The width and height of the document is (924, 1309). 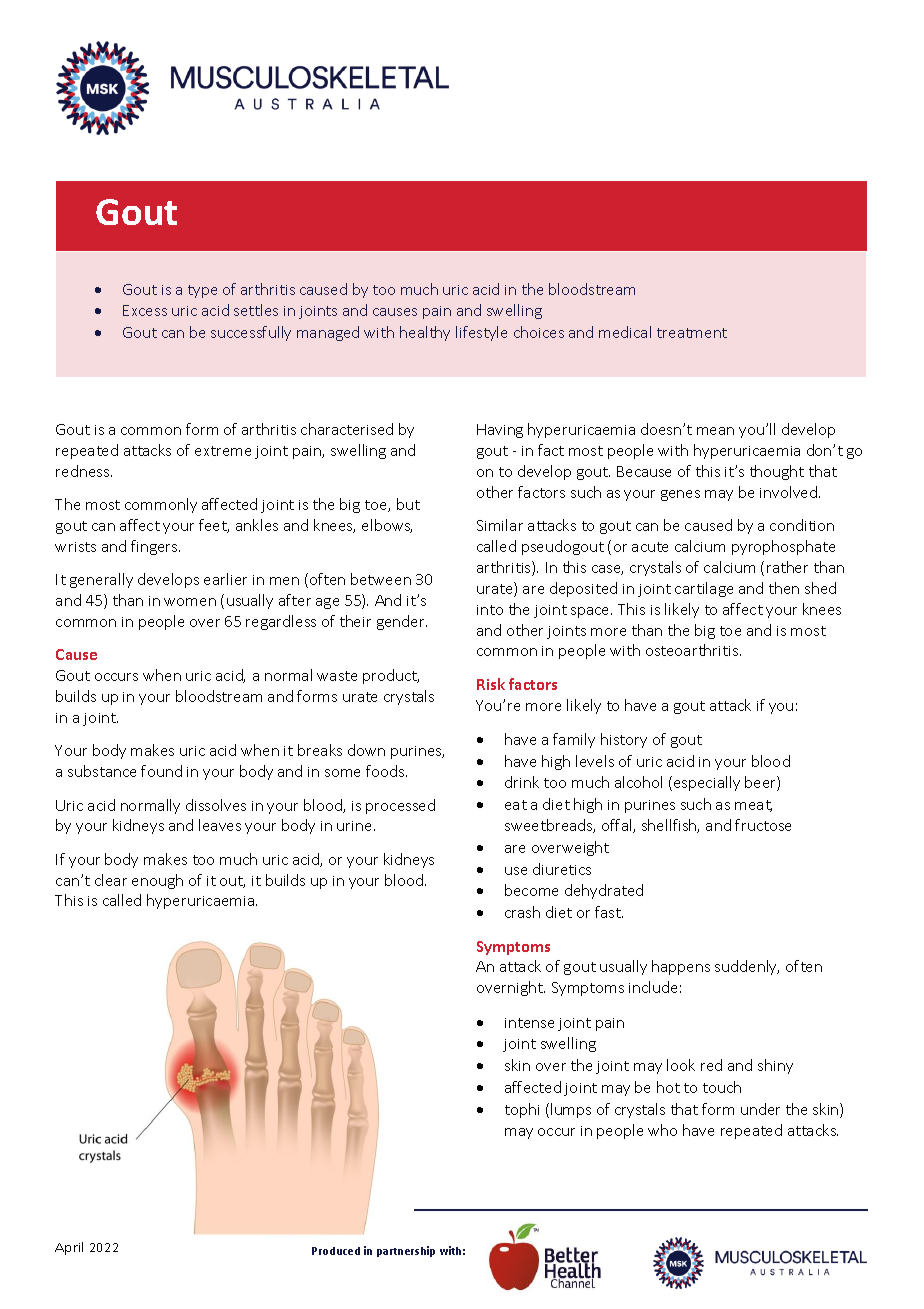 What do you see at coordinates (406, 1251) in the document?
I see `partnership` at bounding box center [406, 1251].
